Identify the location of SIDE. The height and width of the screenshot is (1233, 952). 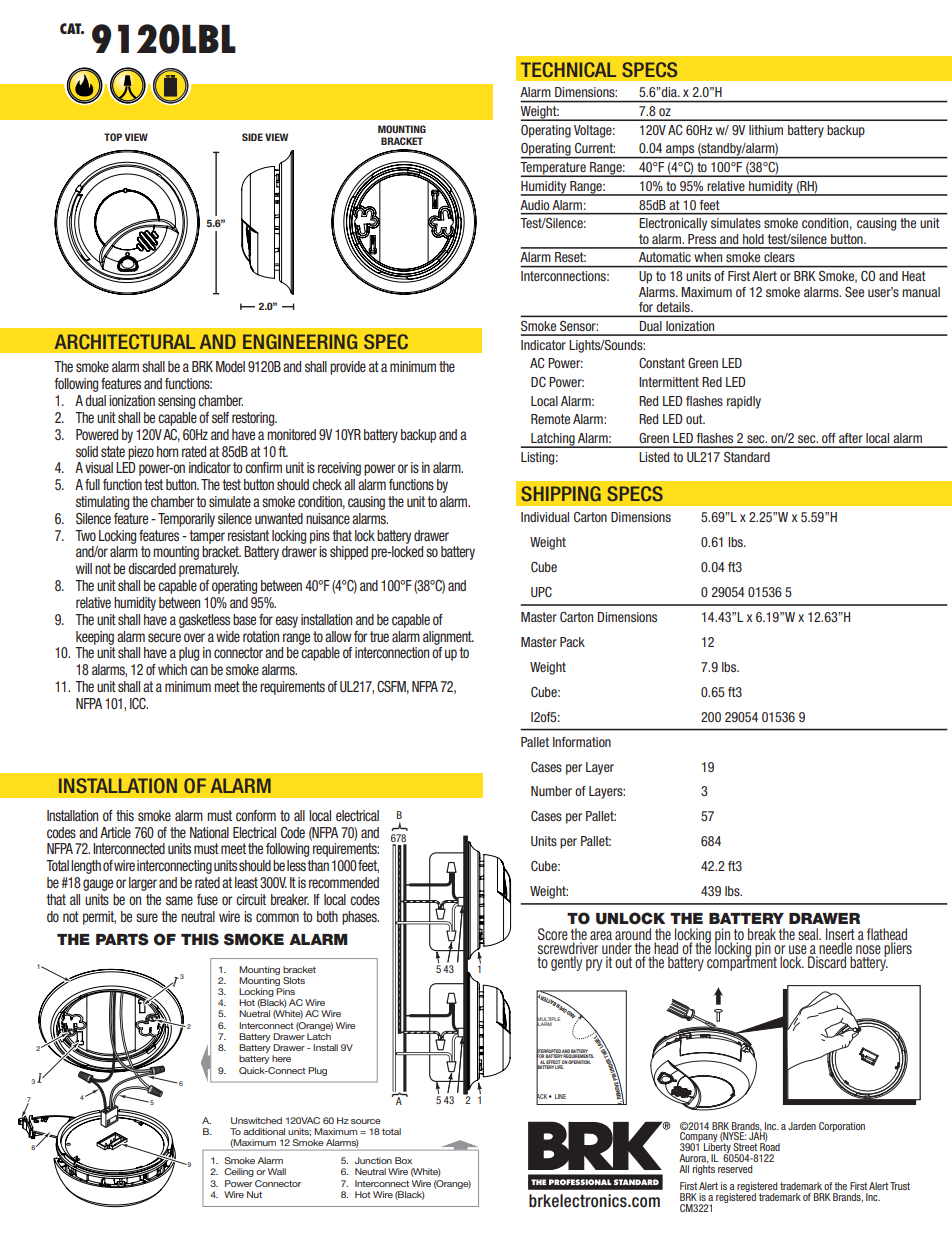
(252, 137).
